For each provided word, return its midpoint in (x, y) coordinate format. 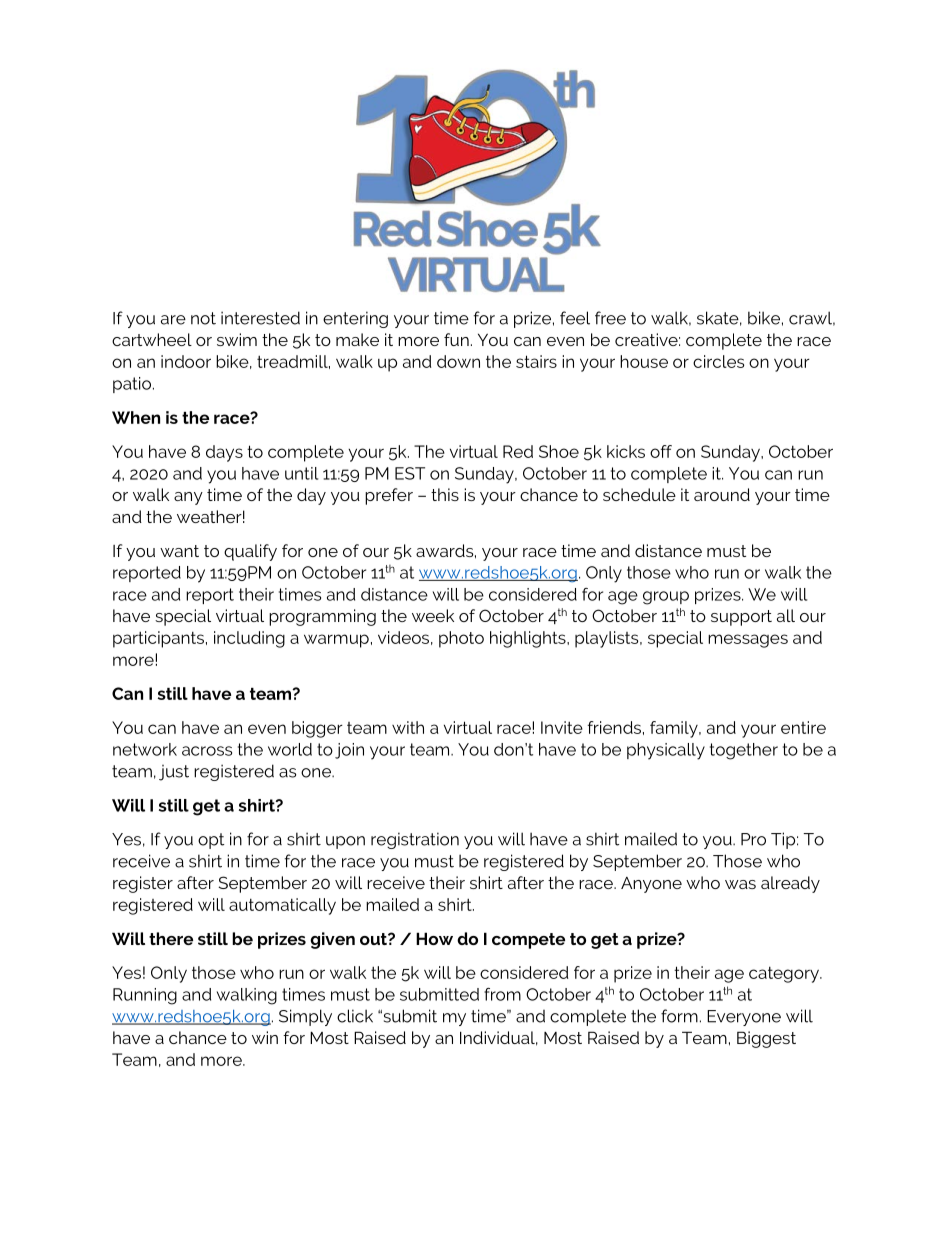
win (265, 1037)
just (174, 773)
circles (718, 361)
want (179, 551)
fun (456, 339)
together (744, 751)
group (666, 598)
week (433, 615)
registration (415, 840)
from (502, 994)
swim (237, 339)
